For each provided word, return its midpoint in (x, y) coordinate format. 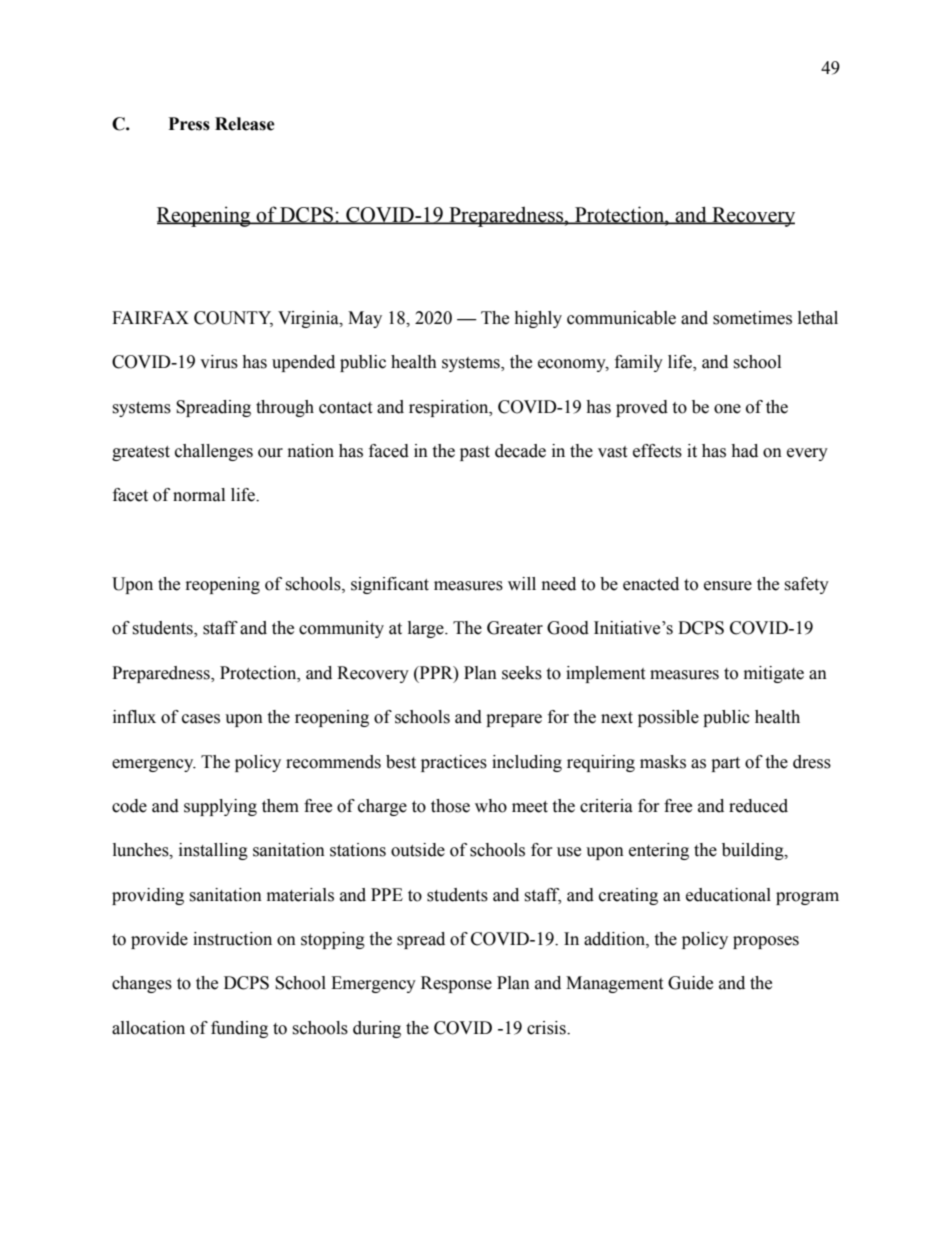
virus (219, 362)
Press (189, 124)
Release (245, 124)
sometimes (752, 318)
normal (199, 495)
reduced (758, 806)
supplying (220, 807)
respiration (450, 408)
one (727, 409)
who (491, 806)
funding (239, 1029)
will (522, 583)
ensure (728, 586)
